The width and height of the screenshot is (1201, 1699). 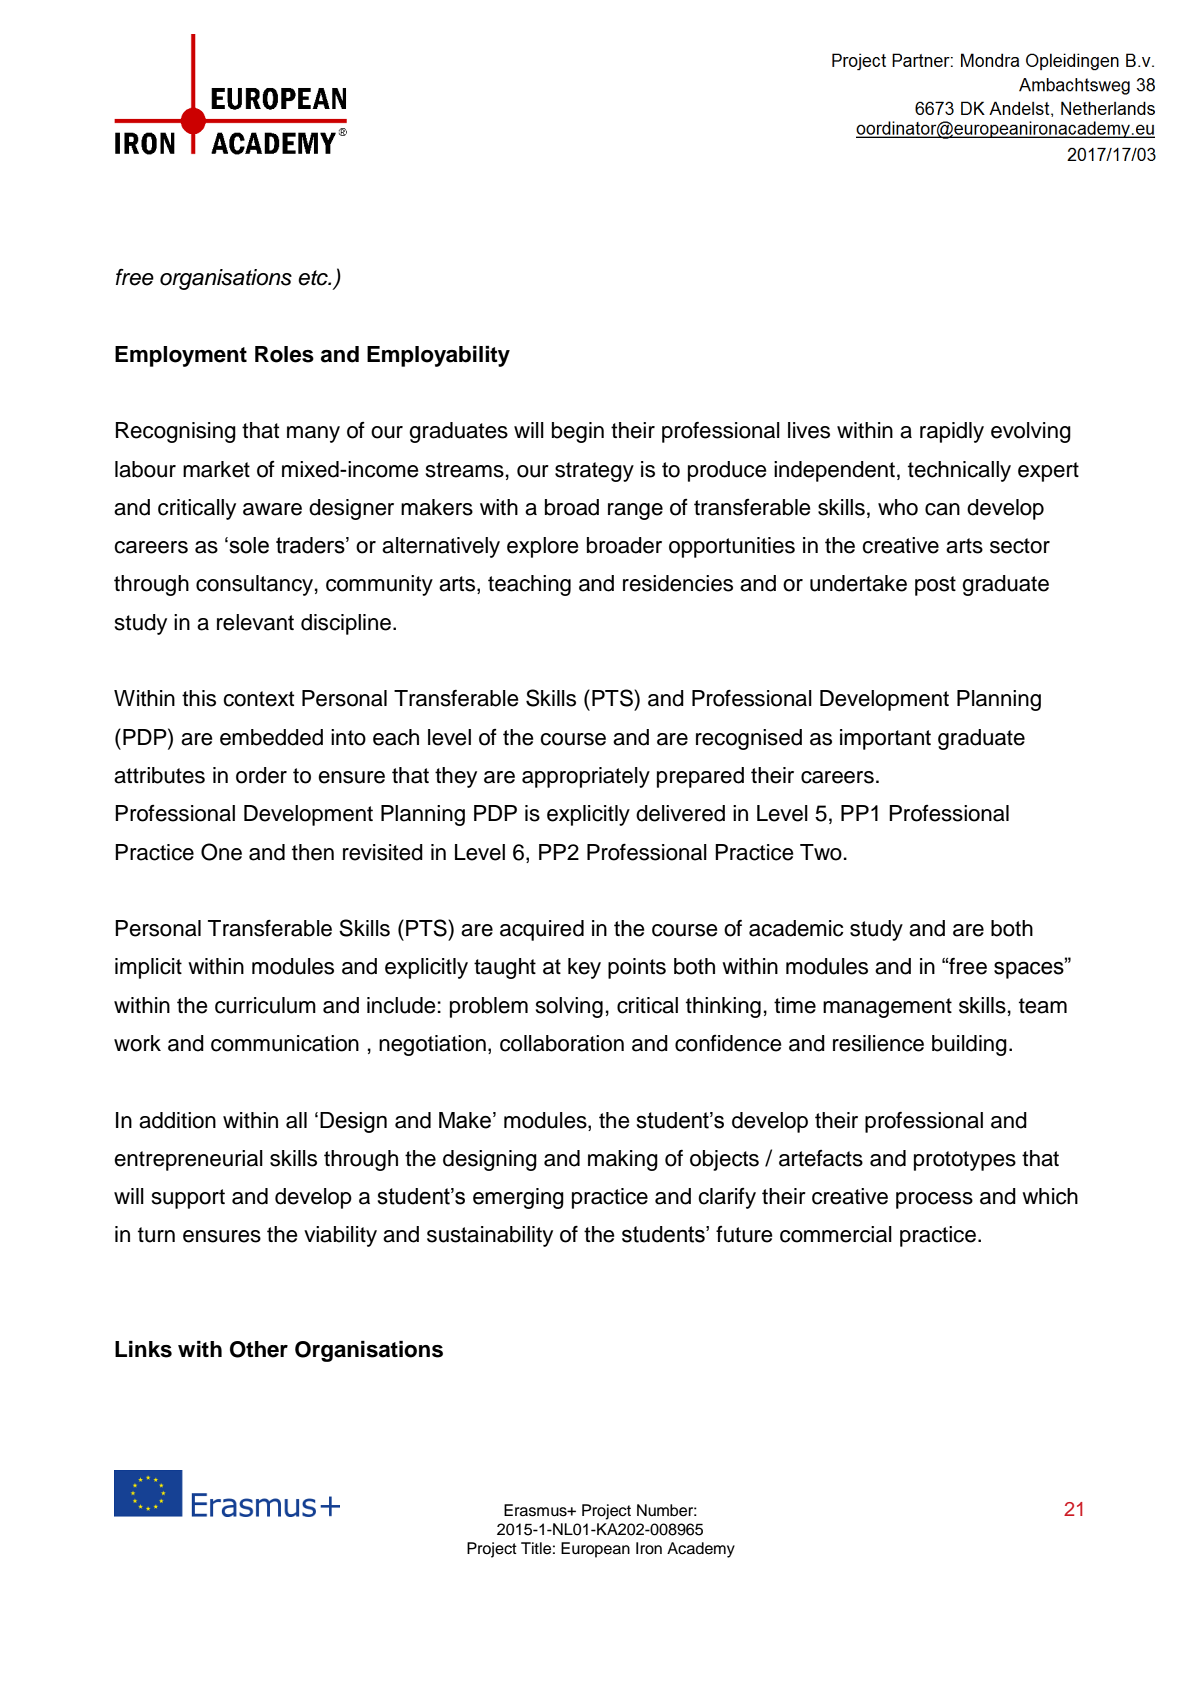 What do you see at coordinates (542, 930) in the screenshot?
I see `acquired` at bounding box center [542, 930].
